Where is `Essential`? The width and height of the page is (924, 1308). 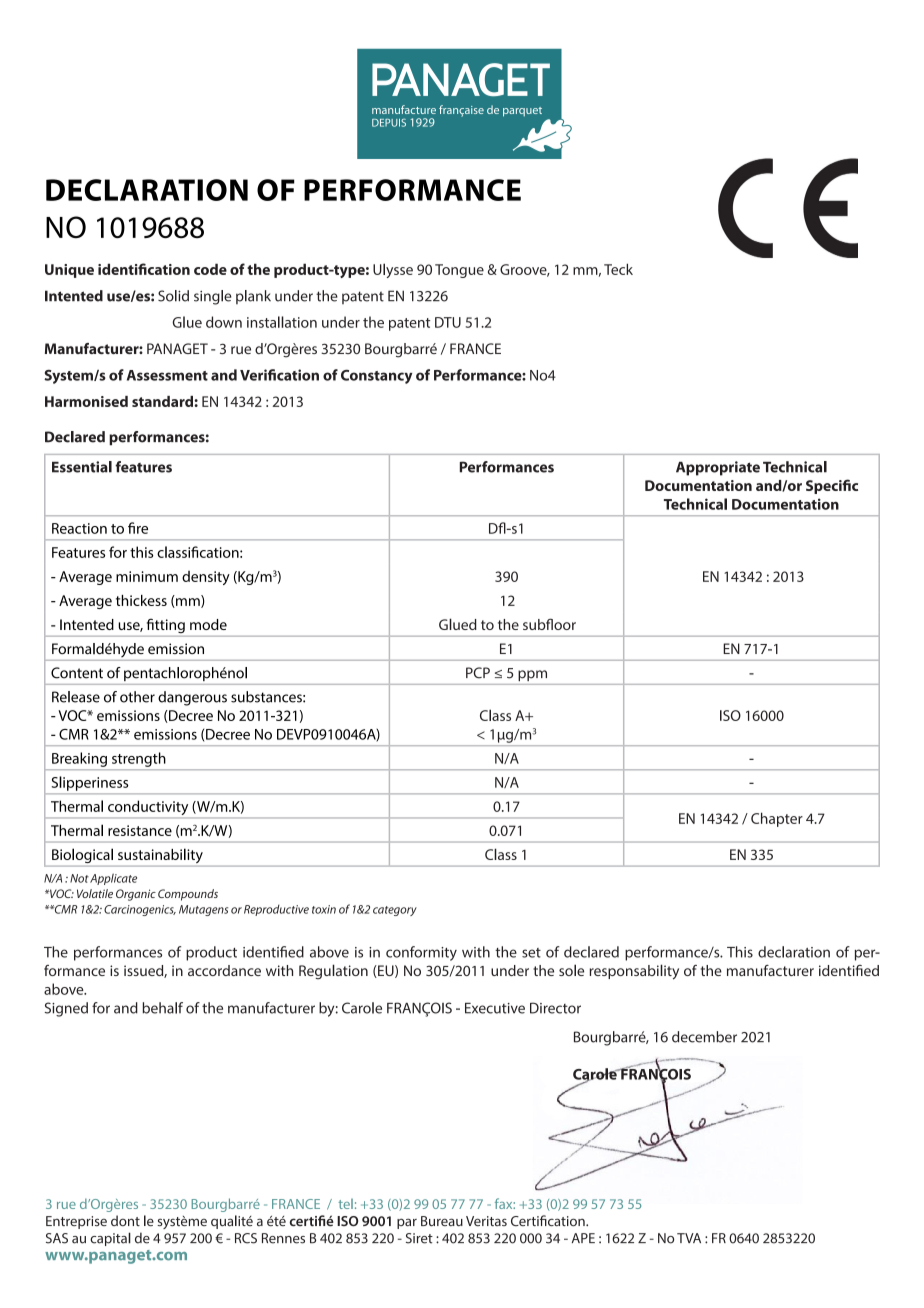 Essential is located at coordinates (82, 467).
